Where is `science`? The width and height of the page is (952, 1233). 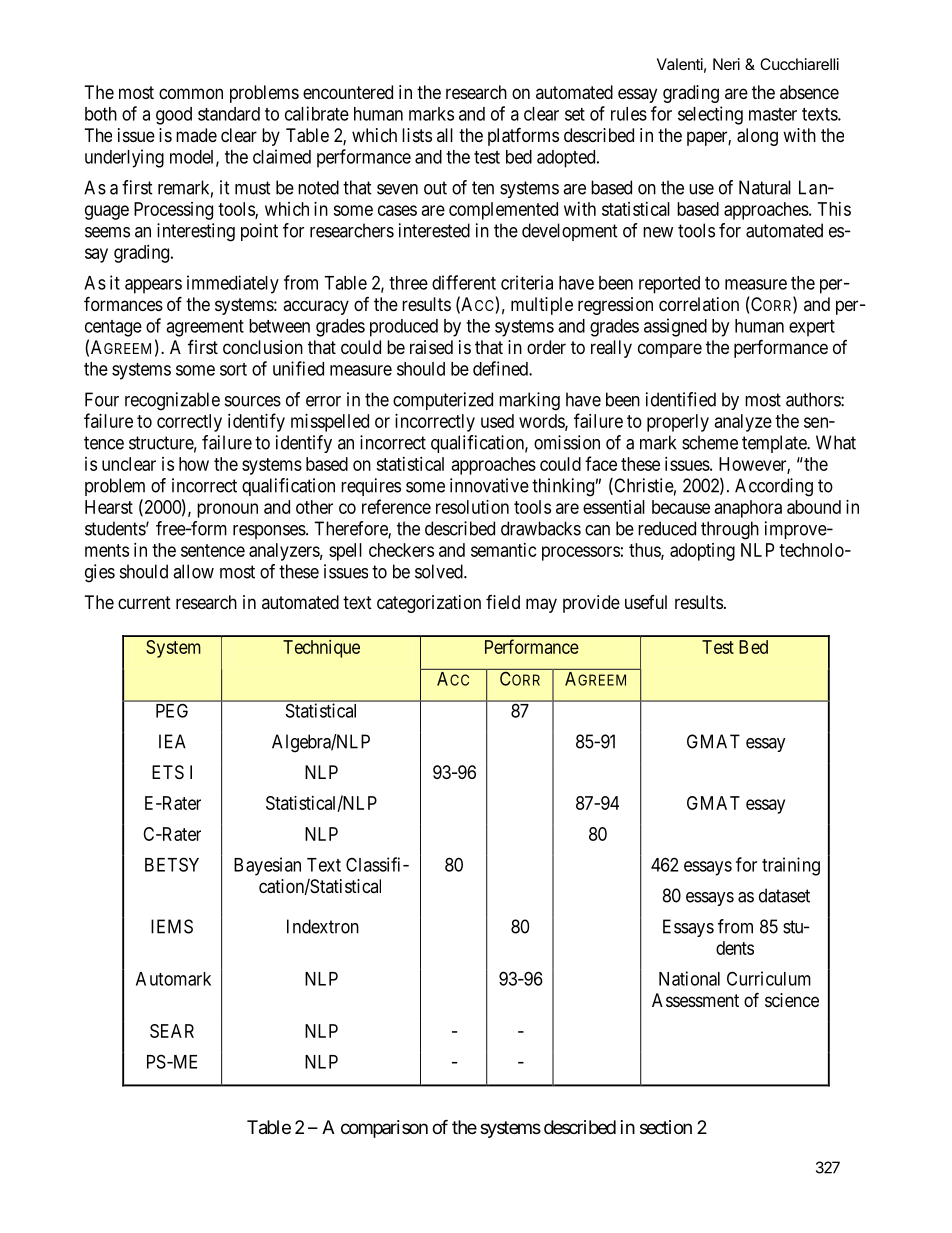 science is located at coordinates (792, 1000).
